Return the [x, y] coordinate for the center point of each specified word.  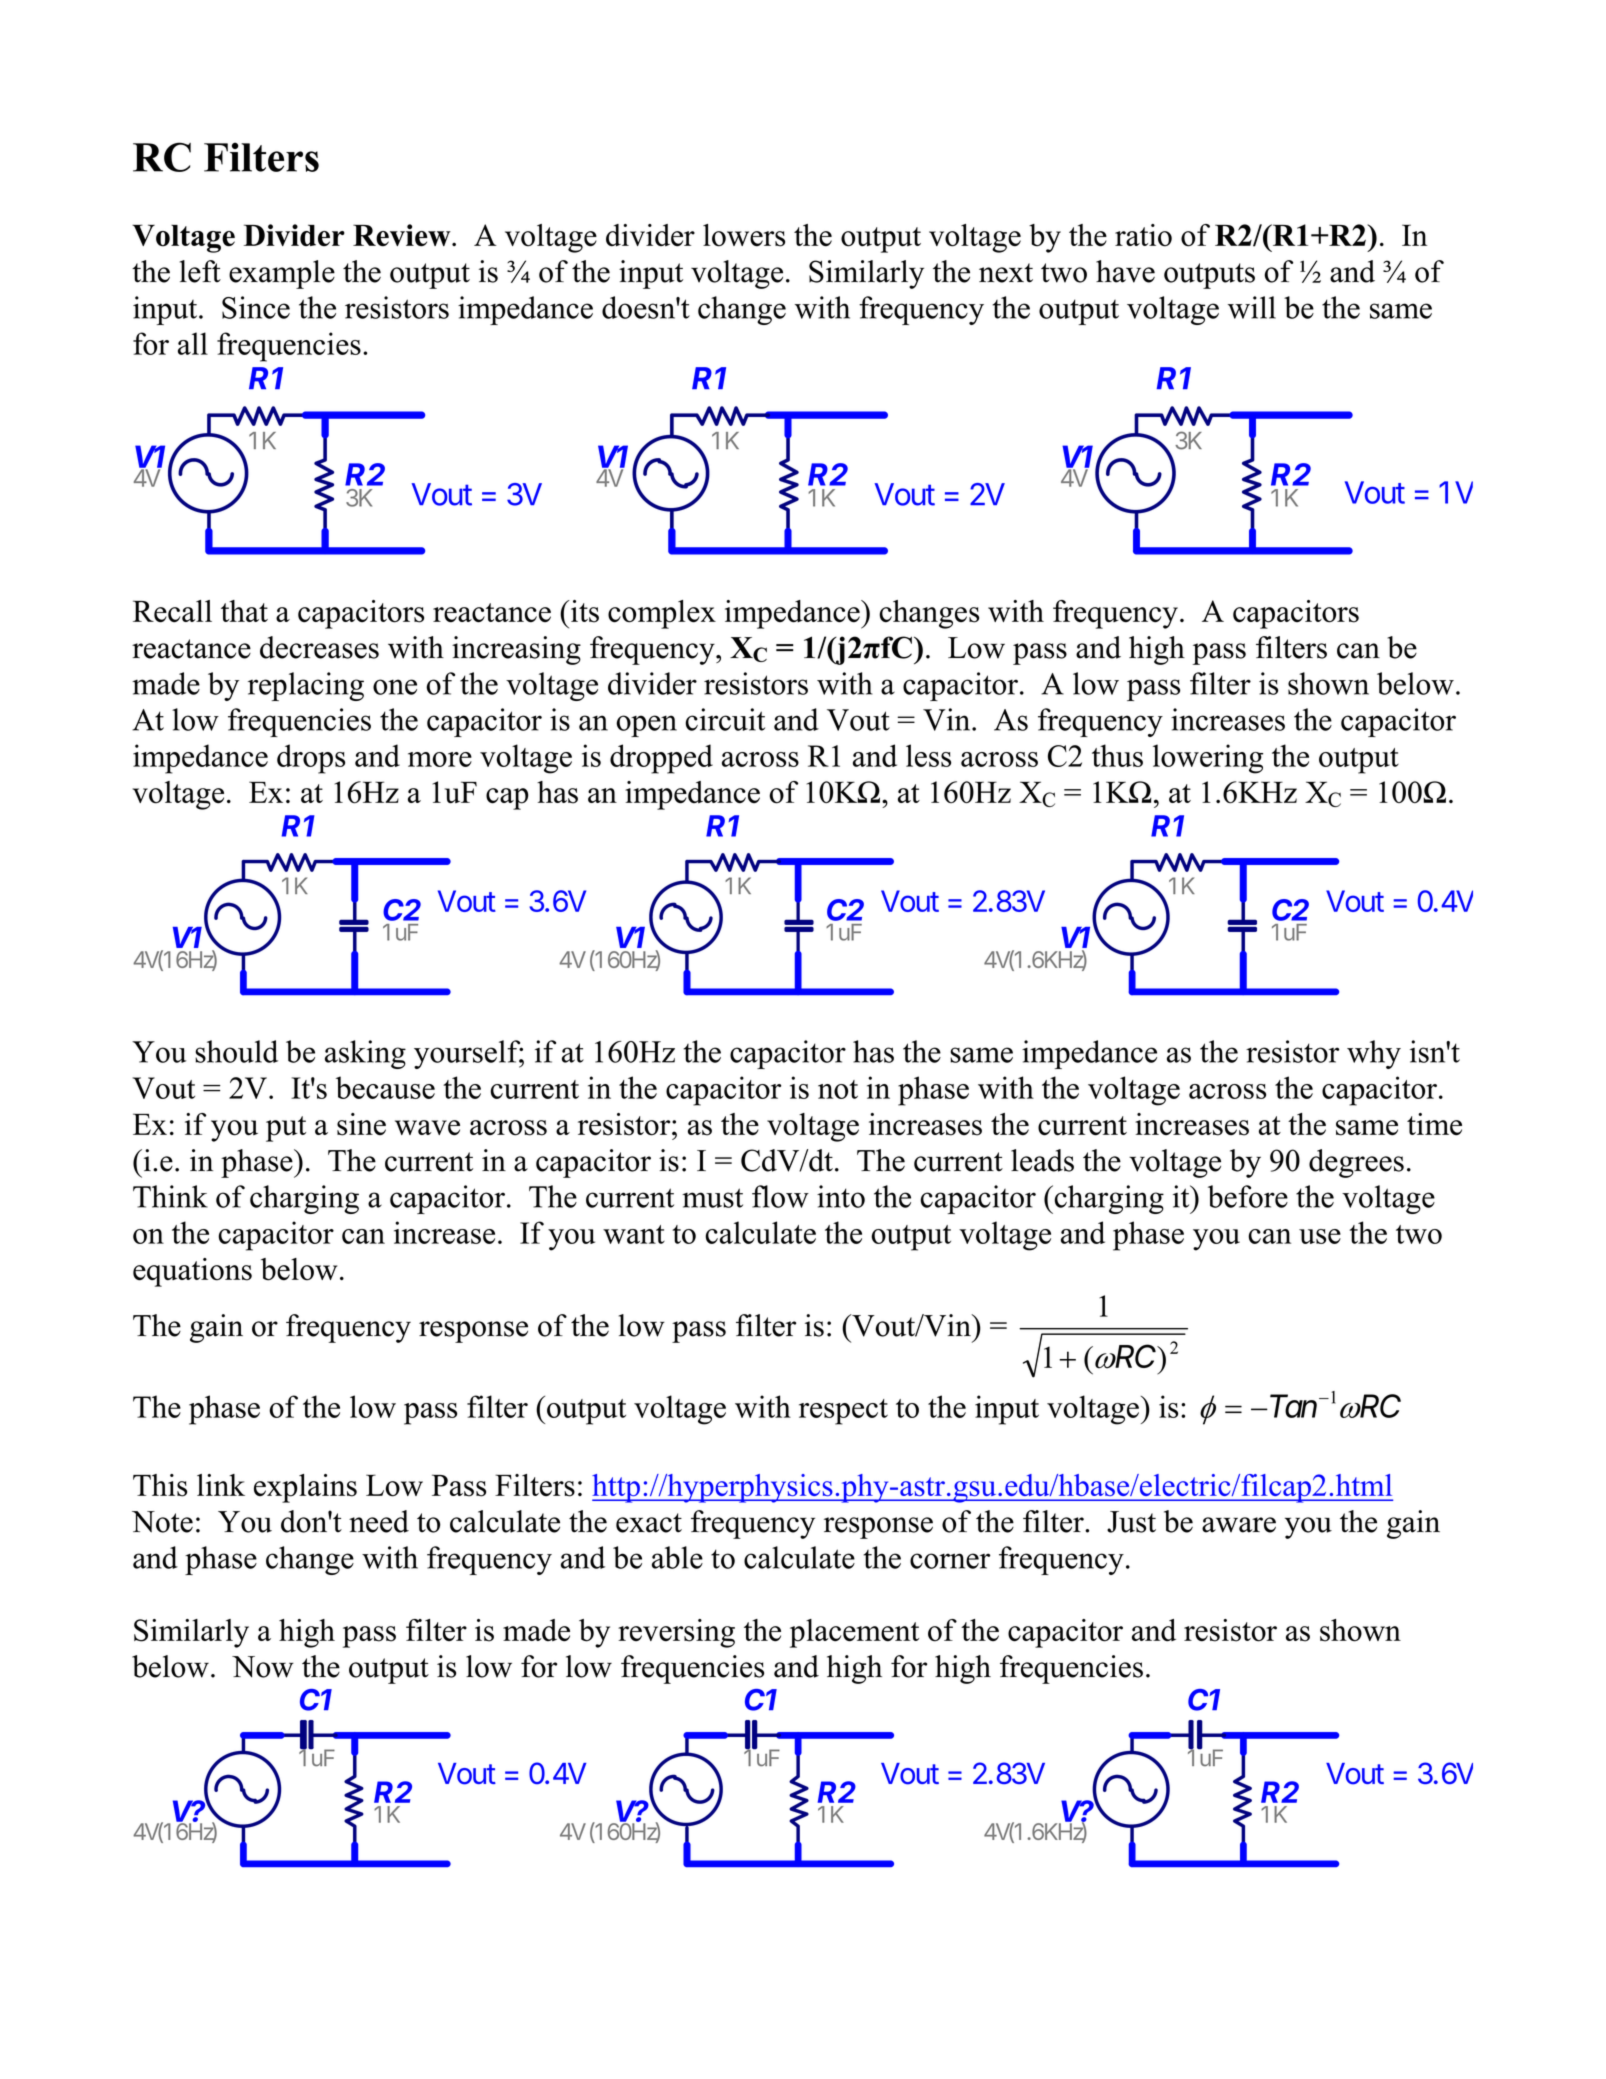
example [282, 274]
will [1252, 307]
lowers [744, 235]
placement [854, 1633]
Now [263, 1667]
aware [1239, 1525]
